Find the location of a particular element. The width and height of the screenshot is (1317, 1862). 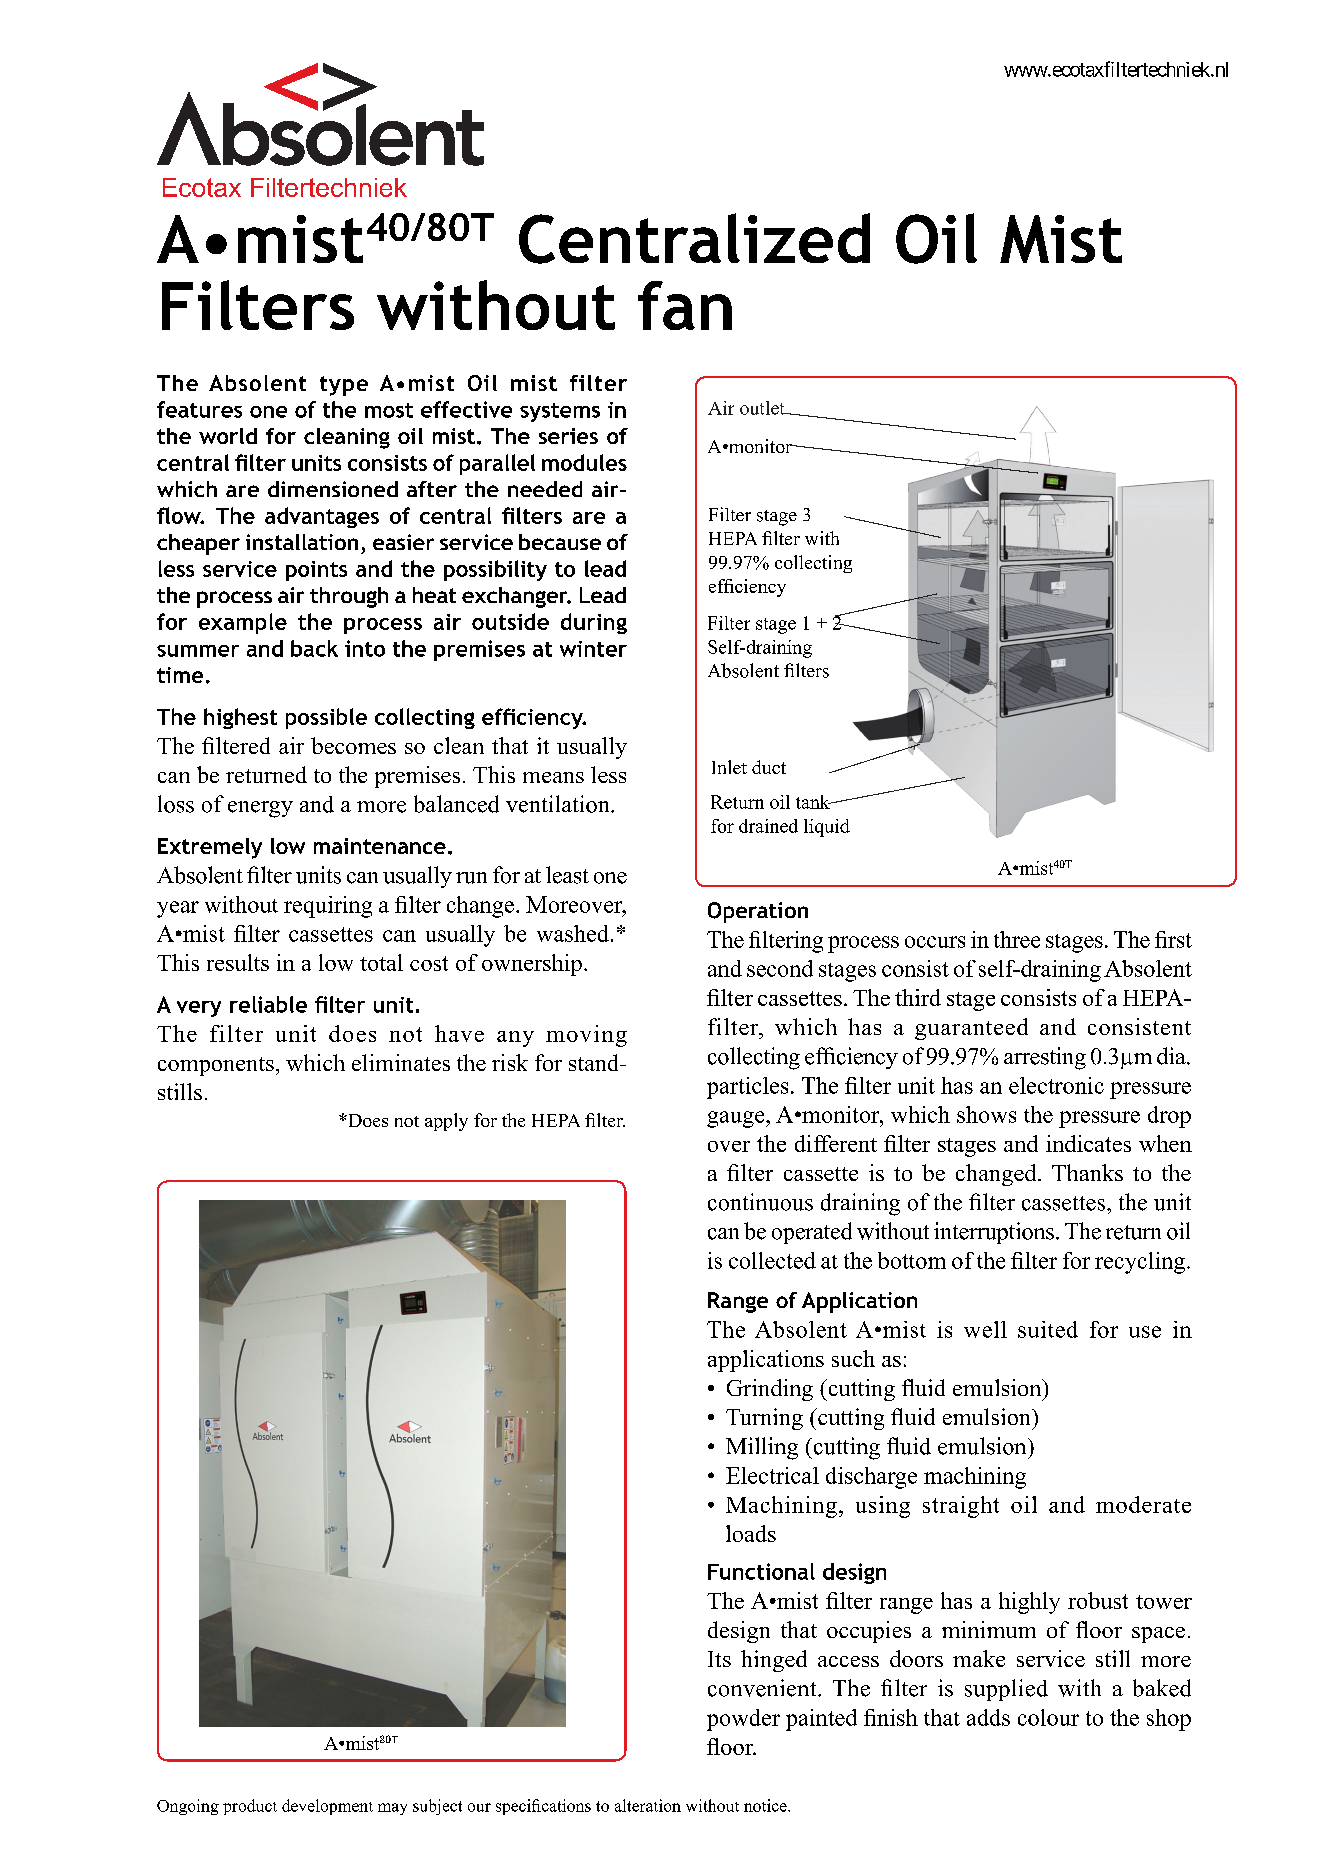

three is located at coordinates (1017, 939).
